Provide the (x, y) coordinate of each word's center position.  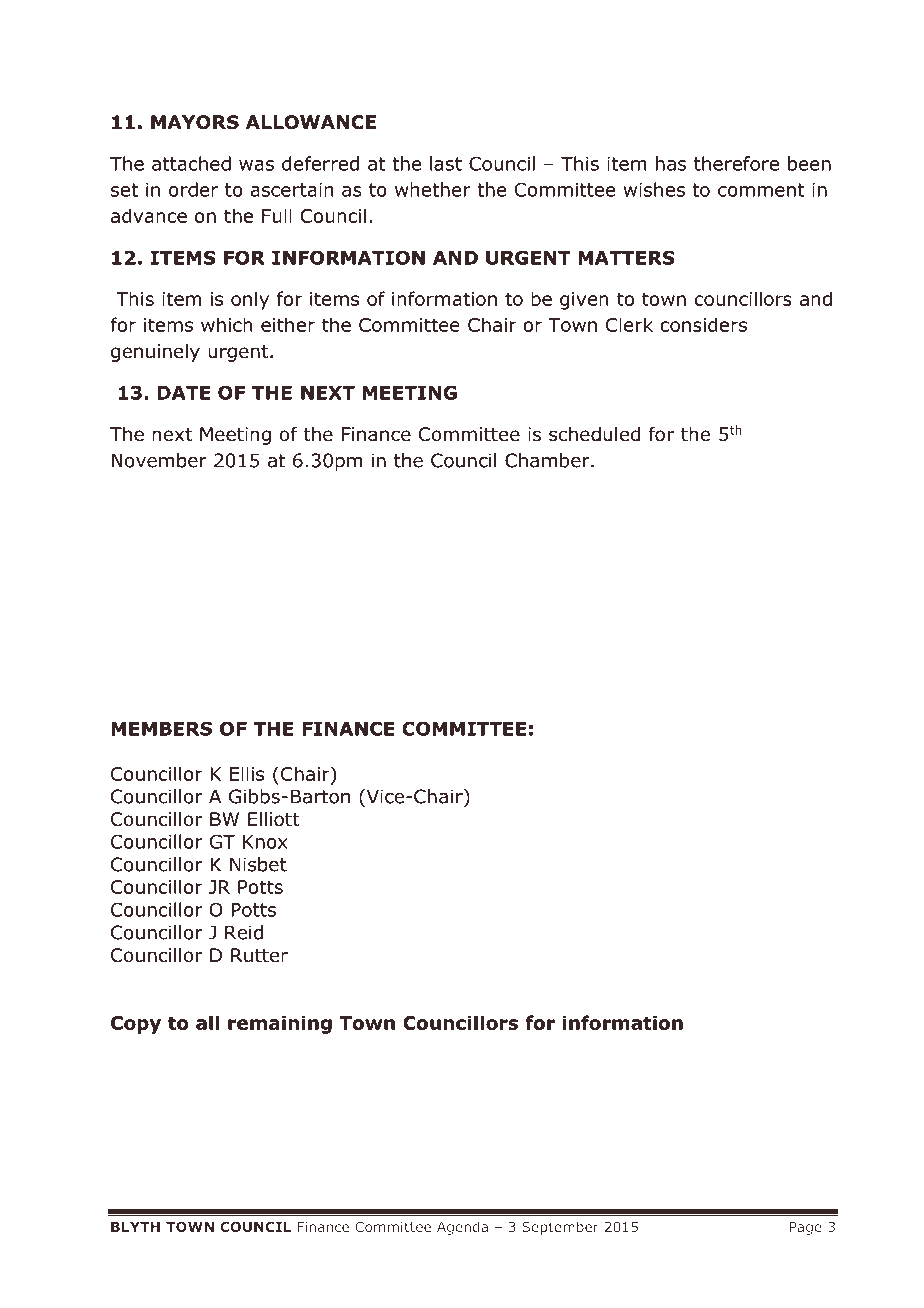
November (159, 460)
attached (191, 163)
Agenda (462, 1228)
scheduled (594, 434)
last (446, 163)
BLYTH (135, 1227)
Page (806, 1228)
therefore (736, 163)
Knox (265, 842)
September (560, 1228)
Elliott (274, 819)
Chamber (548, 460)
